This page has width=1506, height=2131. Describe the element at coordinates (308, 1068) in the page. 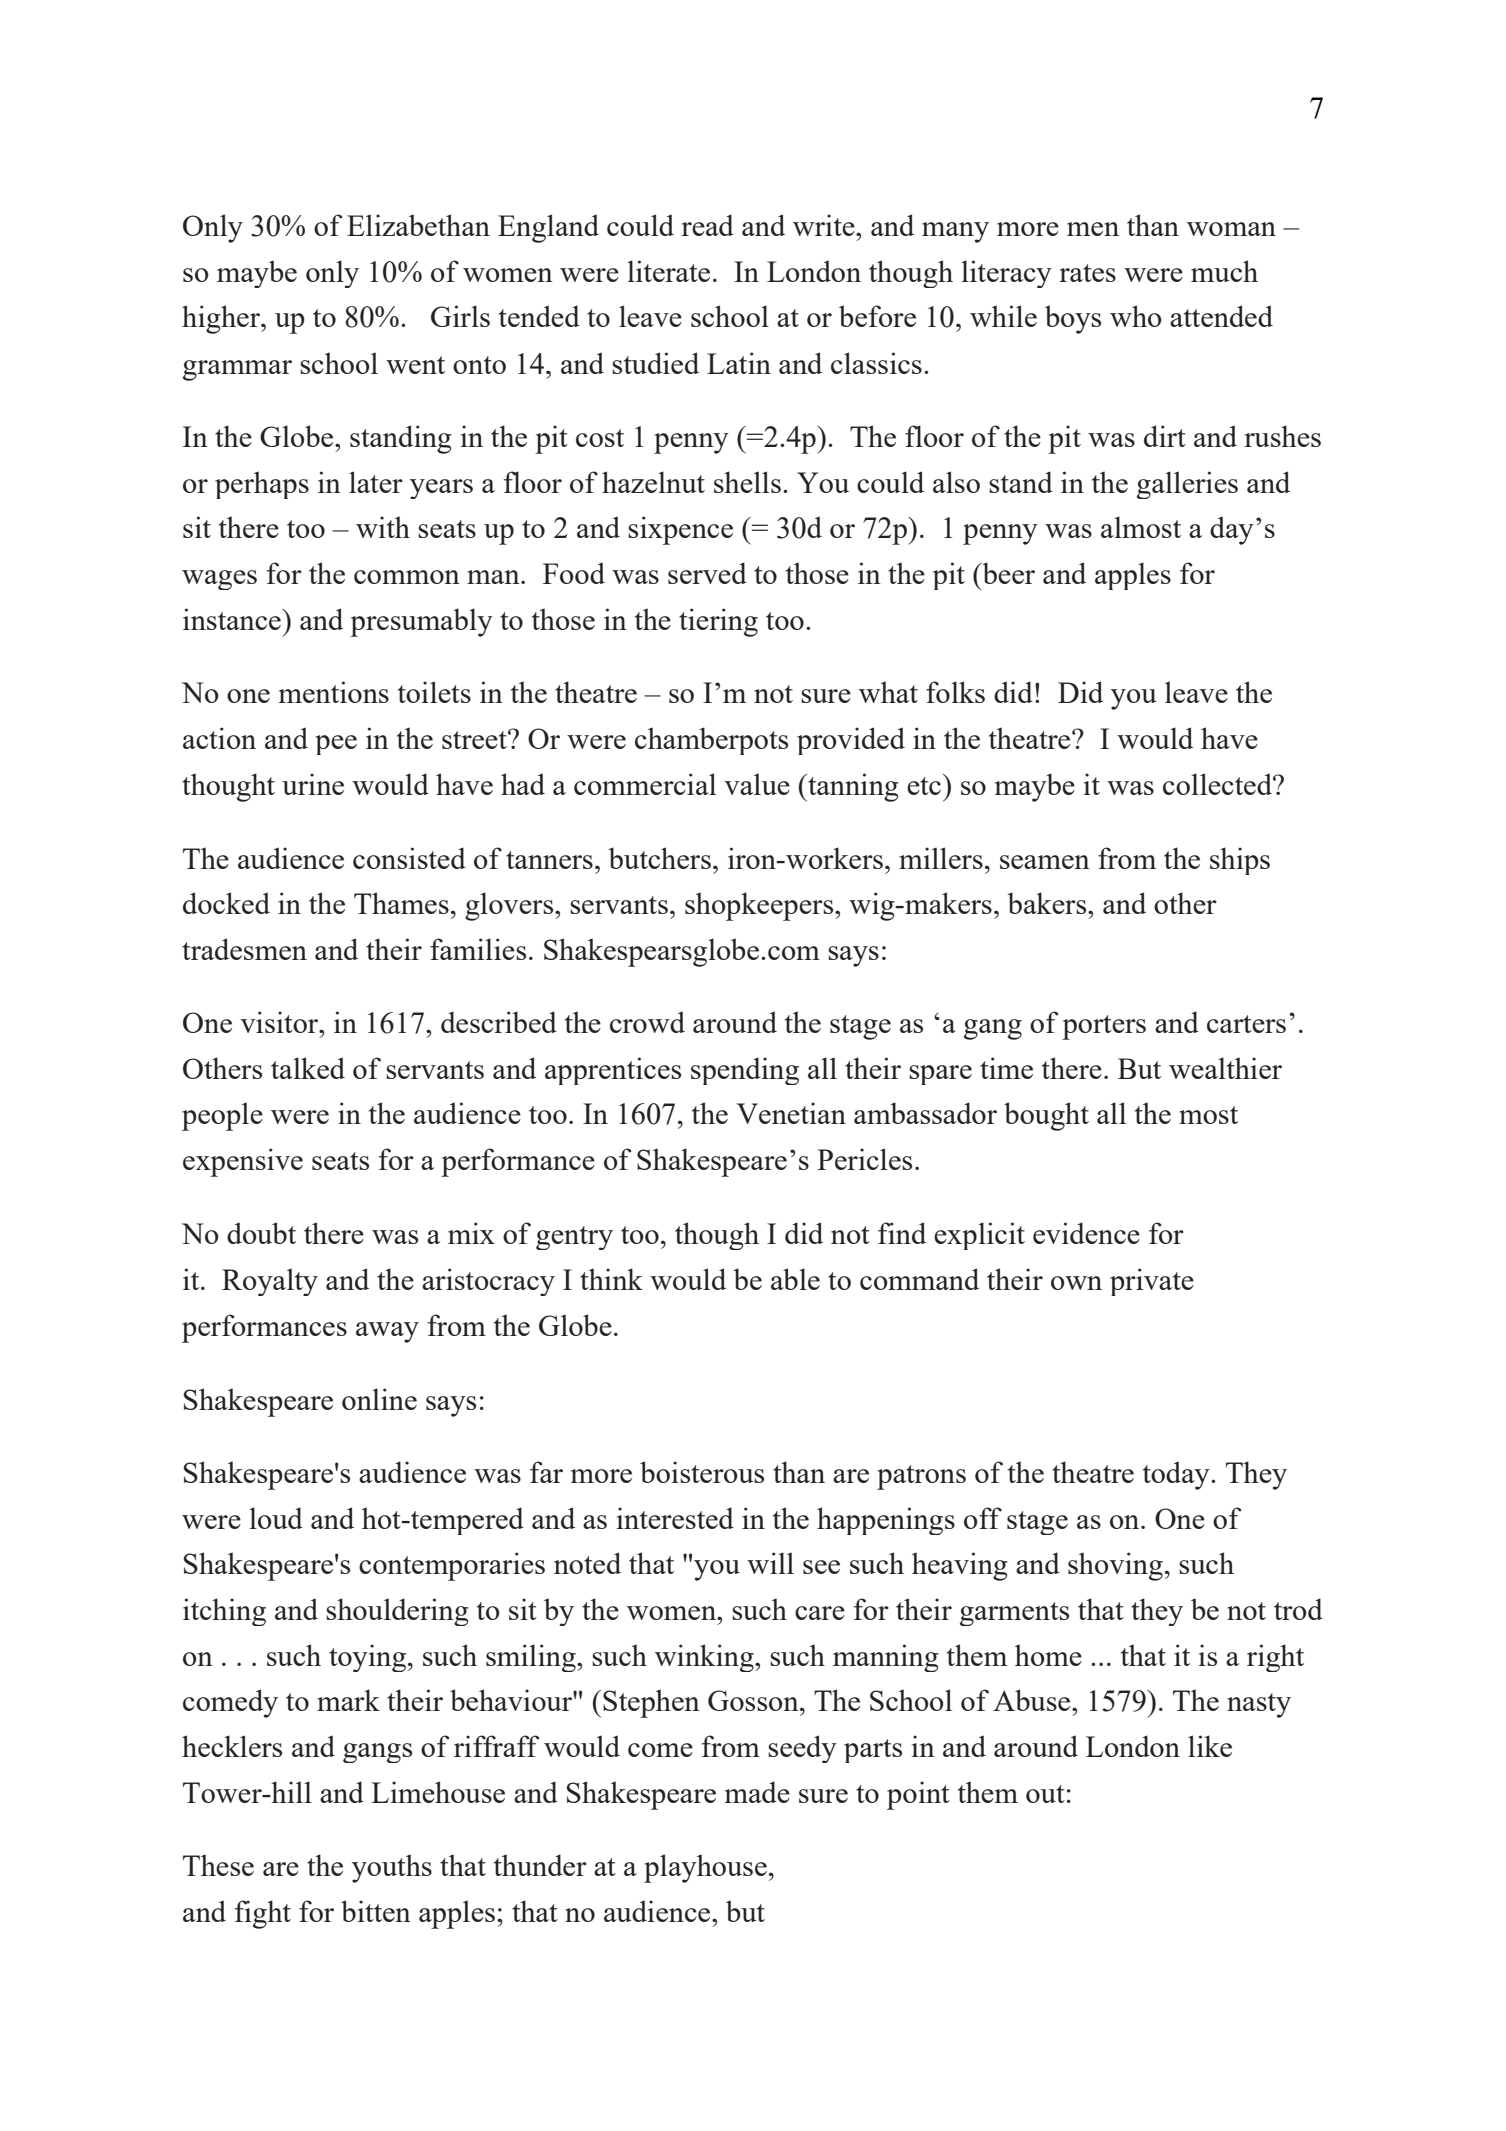

I see `talked` at that location.
